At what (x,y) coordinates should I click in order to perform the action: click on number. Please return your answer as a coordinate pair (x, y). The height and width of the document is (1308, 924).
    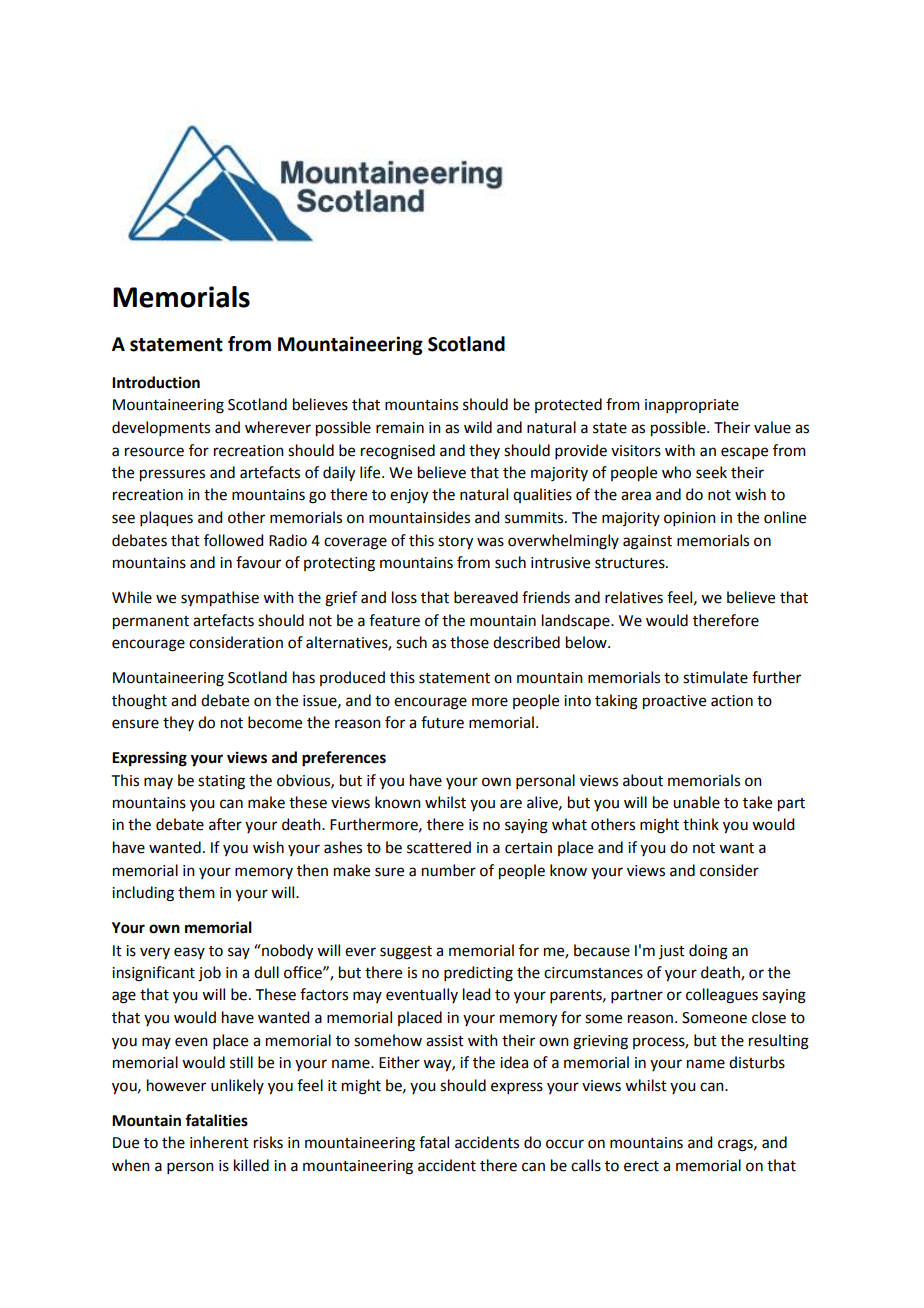
    Looking at the image, I should click on (449, 870).
